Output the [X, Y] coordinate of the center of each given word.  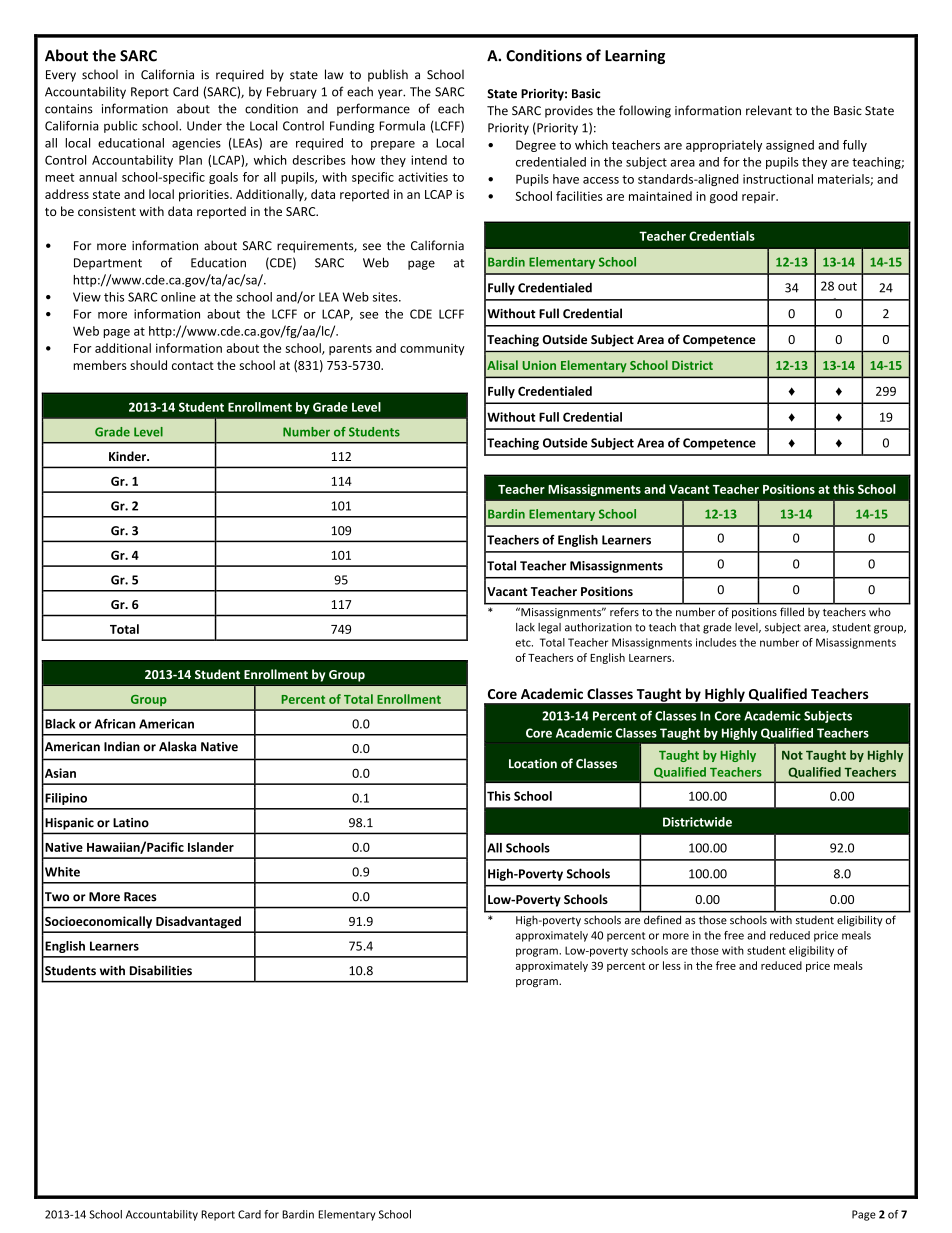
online [178, 297]
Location [533, 764]
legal [549, 628]
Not [792, 755]
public [120, 127]
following [645, 111]
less [672, 965]
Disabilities [161, 970]
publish [388, 75]
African [115, 724]
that [690, 627]
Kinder [129, 456]
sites [386, 297]
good [724, 197]
